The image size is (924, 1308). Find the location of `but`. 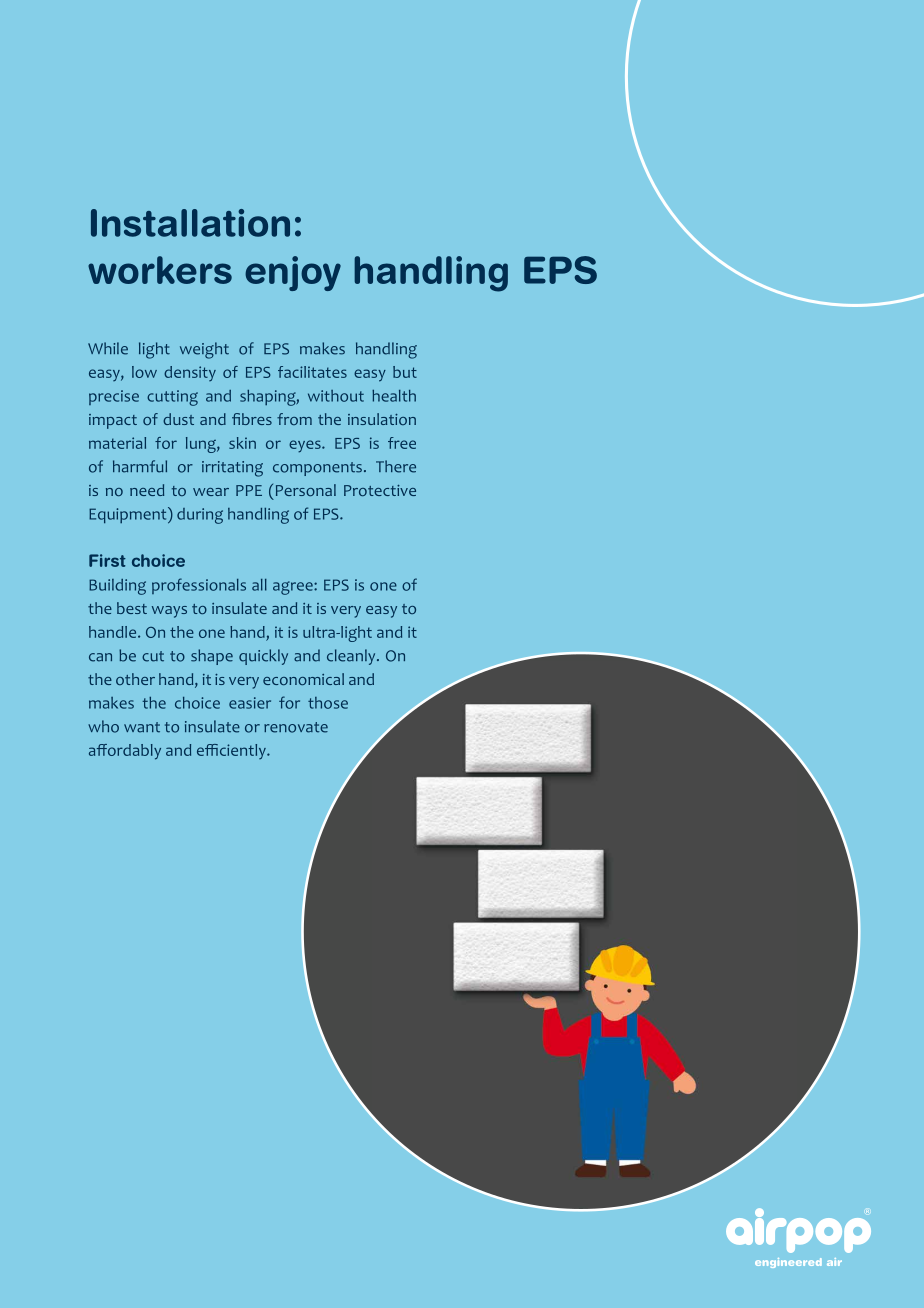

but is located at coordinates (405, 372).
